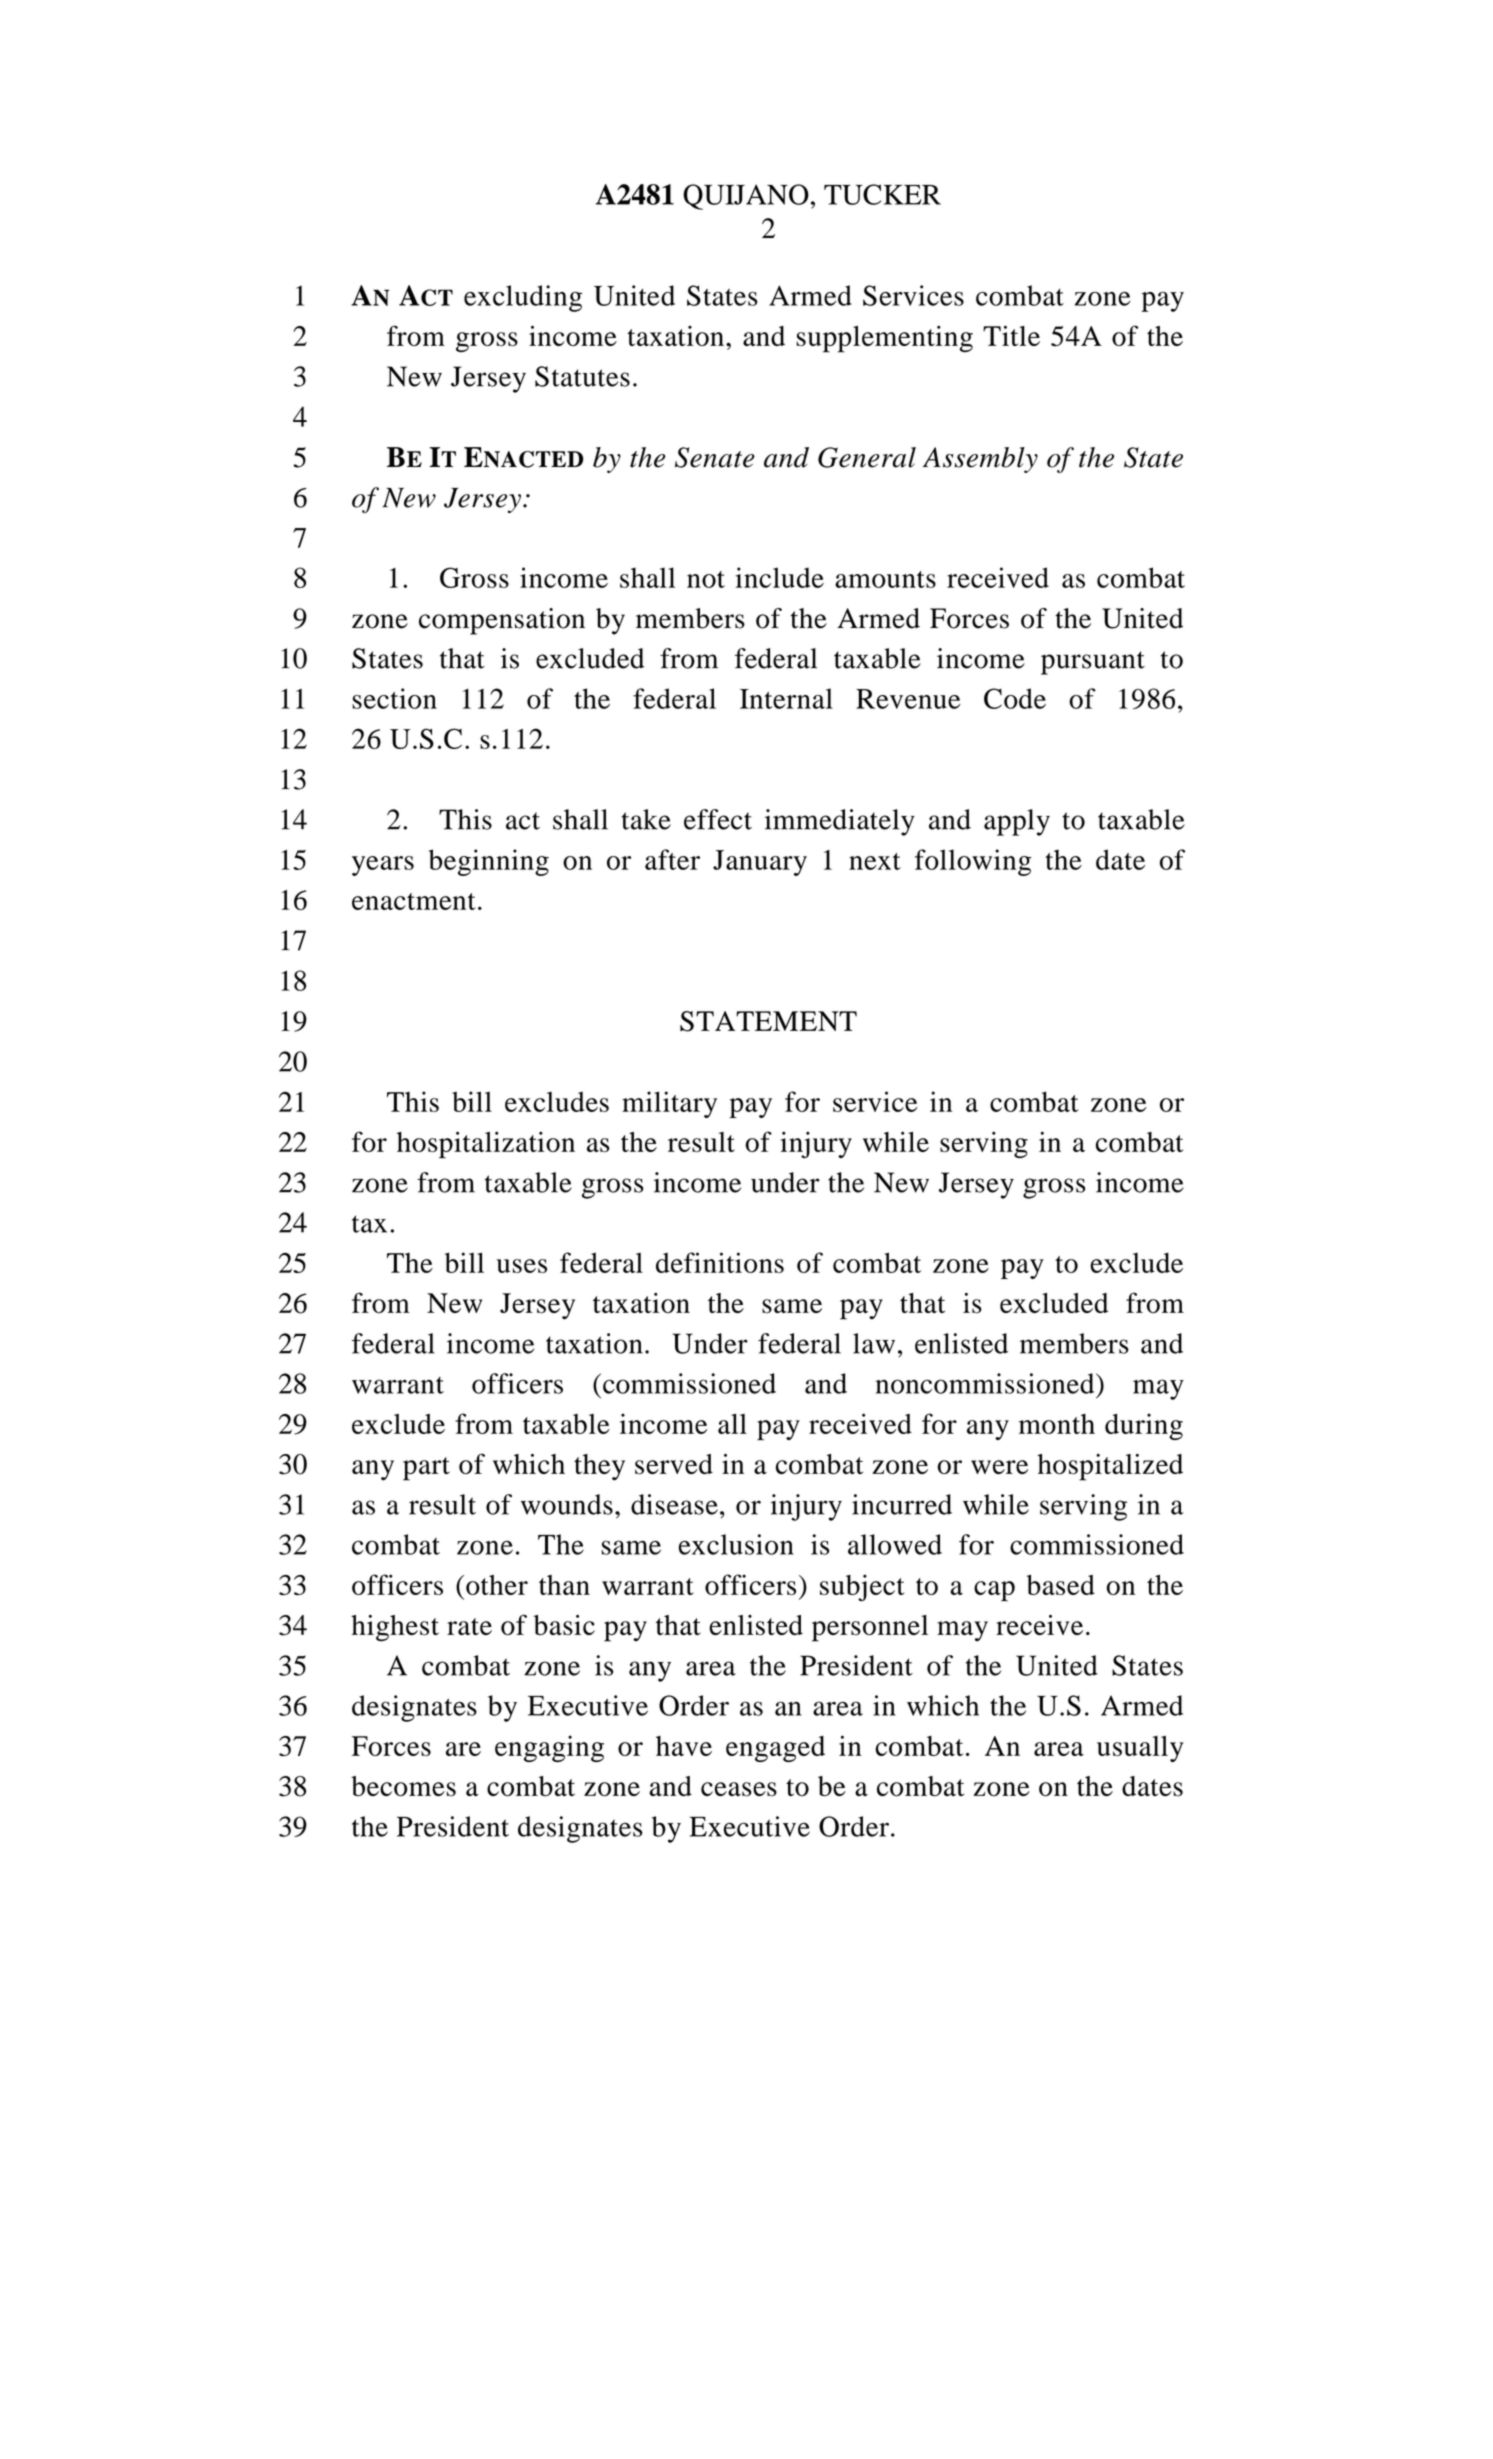 This document has height=2459, width=1493. Describe the element at coordinates (394, 698) in the document. I see `section` at that location.
